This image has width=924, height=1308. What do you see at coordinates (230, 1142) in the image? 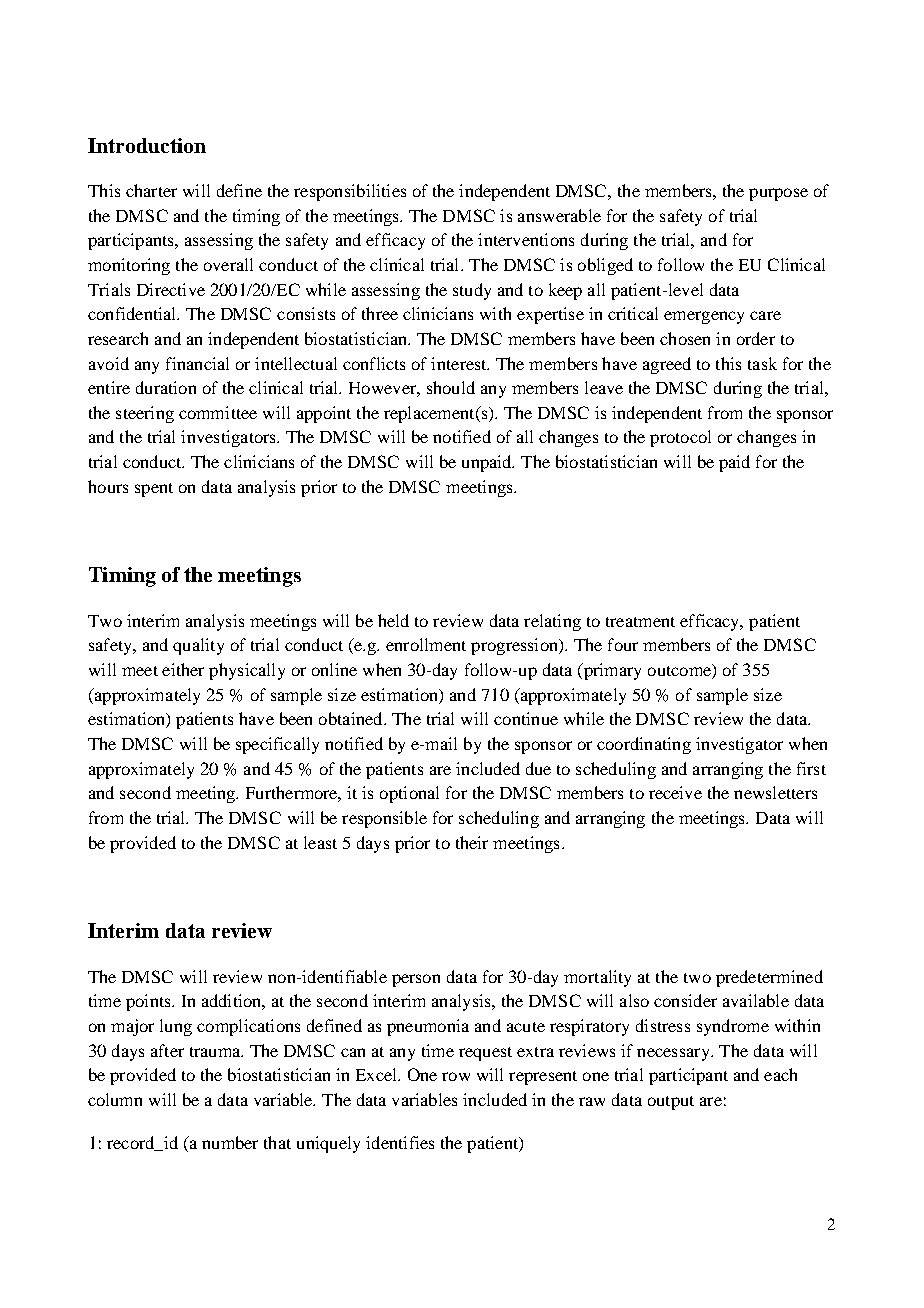
I see `number` at bounding box center [230, 1142].
